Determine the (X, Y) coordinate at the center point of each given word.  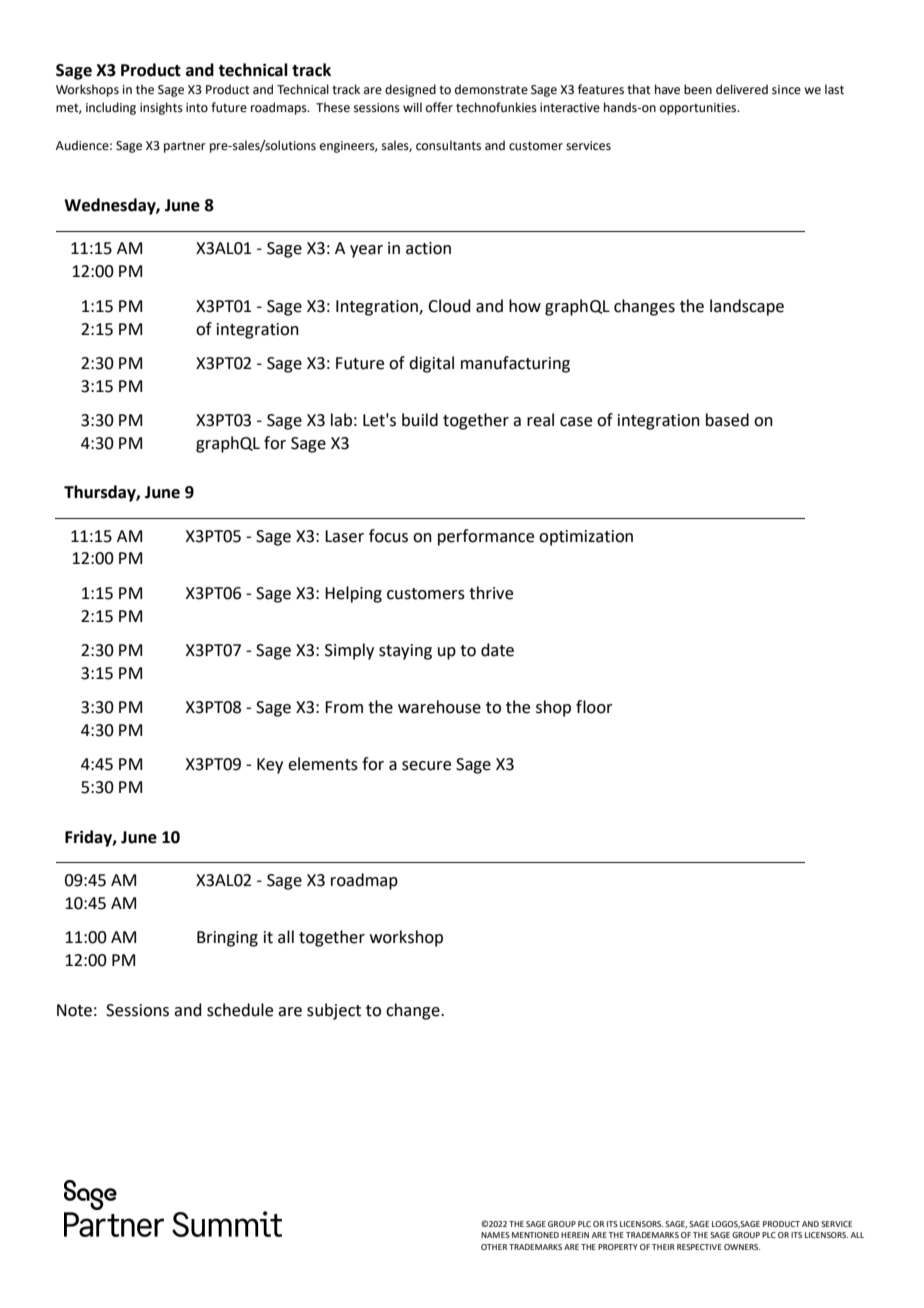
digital (431, 364)
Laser (344, 536)
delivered (742, 89)
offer (439, 107)
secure (426, 766)
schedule (240, 1010)
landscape (747, 307)
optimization (586, 538)
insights (161, 108)
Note (74, 1010)
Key (270, 766)
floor (594, 707)
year (366, 251)
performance (486, 537)
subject (334, 1011)
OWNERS (742, 1247)
